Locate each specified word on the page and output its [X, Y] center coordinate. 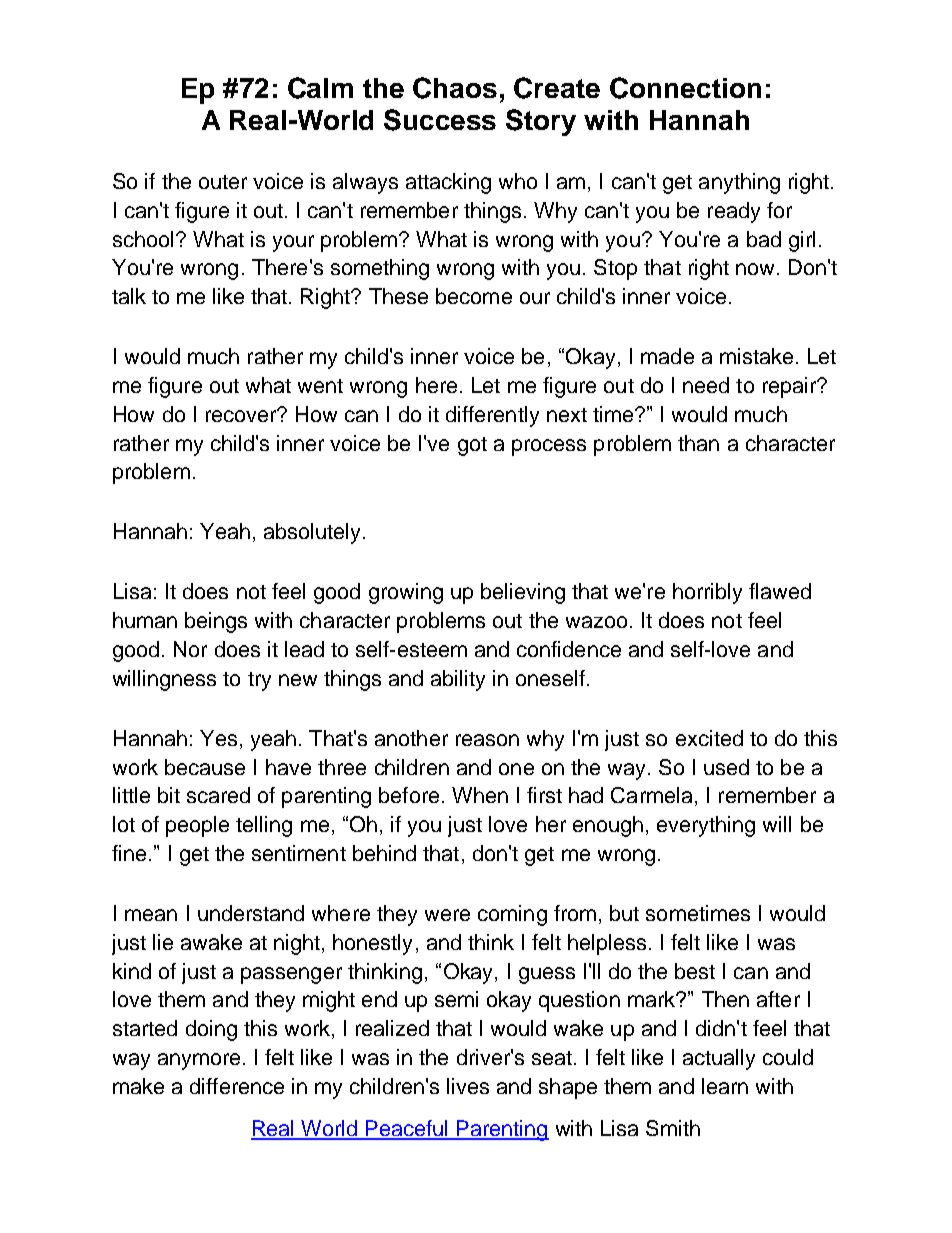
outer [223, 182]
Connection [685, 88]
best [695, 971]
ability [458, 680]
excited [709, 738]
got [472, 446]
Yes [218, 738]
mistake [756, 356]
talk [129, 296]
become [474, 296]
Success [440, 120]
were [447, 915]
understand [251, 913]
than [698, 443]
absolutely [314, 533]
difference [237, 1086]
